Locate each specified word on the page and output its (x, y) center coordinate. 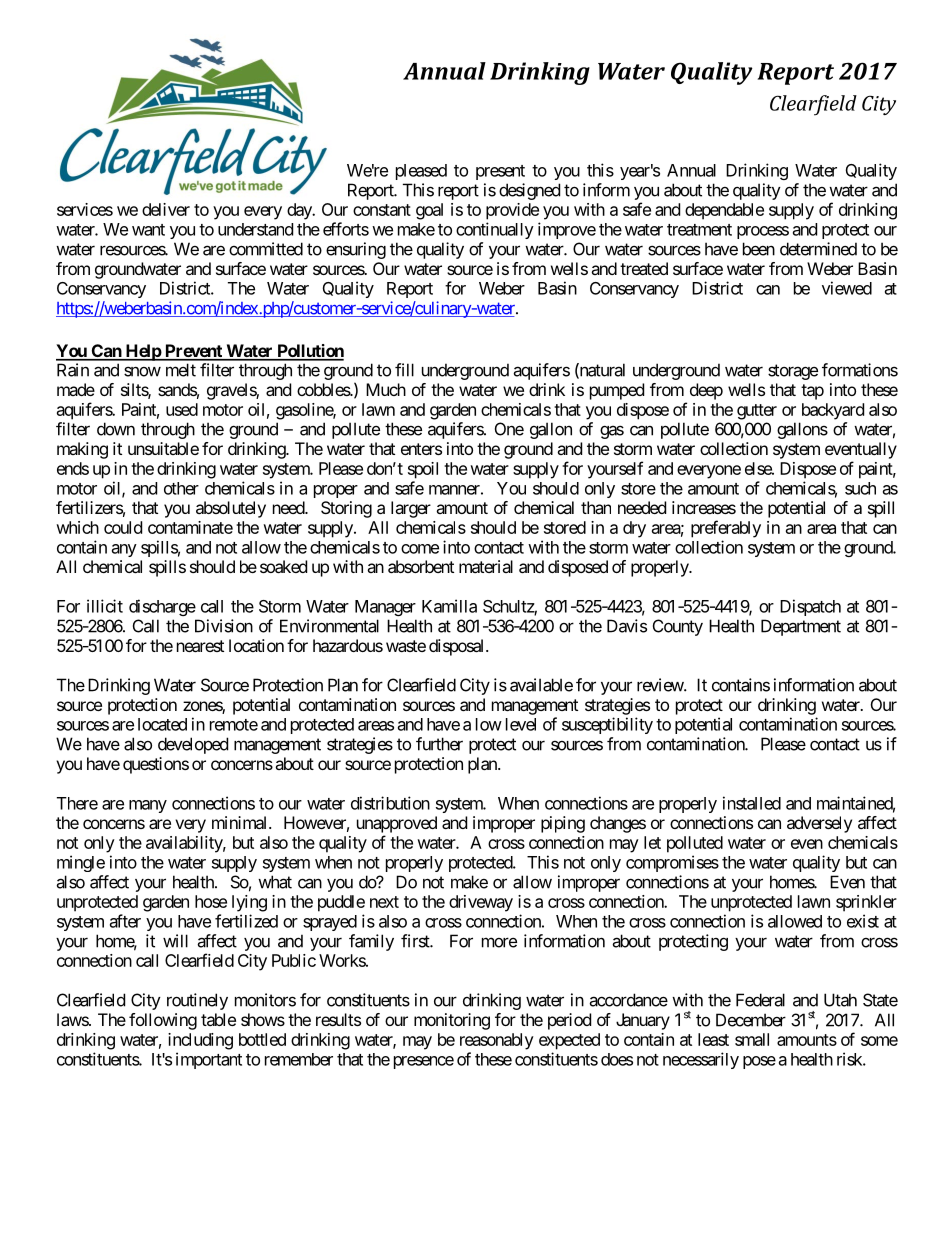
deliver (166, 209)
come (420, 549)
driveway (481, 903)
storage (793, 372)
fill (404, 370)
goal (429, 211)
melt (181, 370)
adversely (819, 824)
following (163, 1021)
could (123, 527)
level (521, 724)
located (162, 724)
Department (801, 627)
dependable (724, 211)
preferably (726, 529)
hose (211, 901)
